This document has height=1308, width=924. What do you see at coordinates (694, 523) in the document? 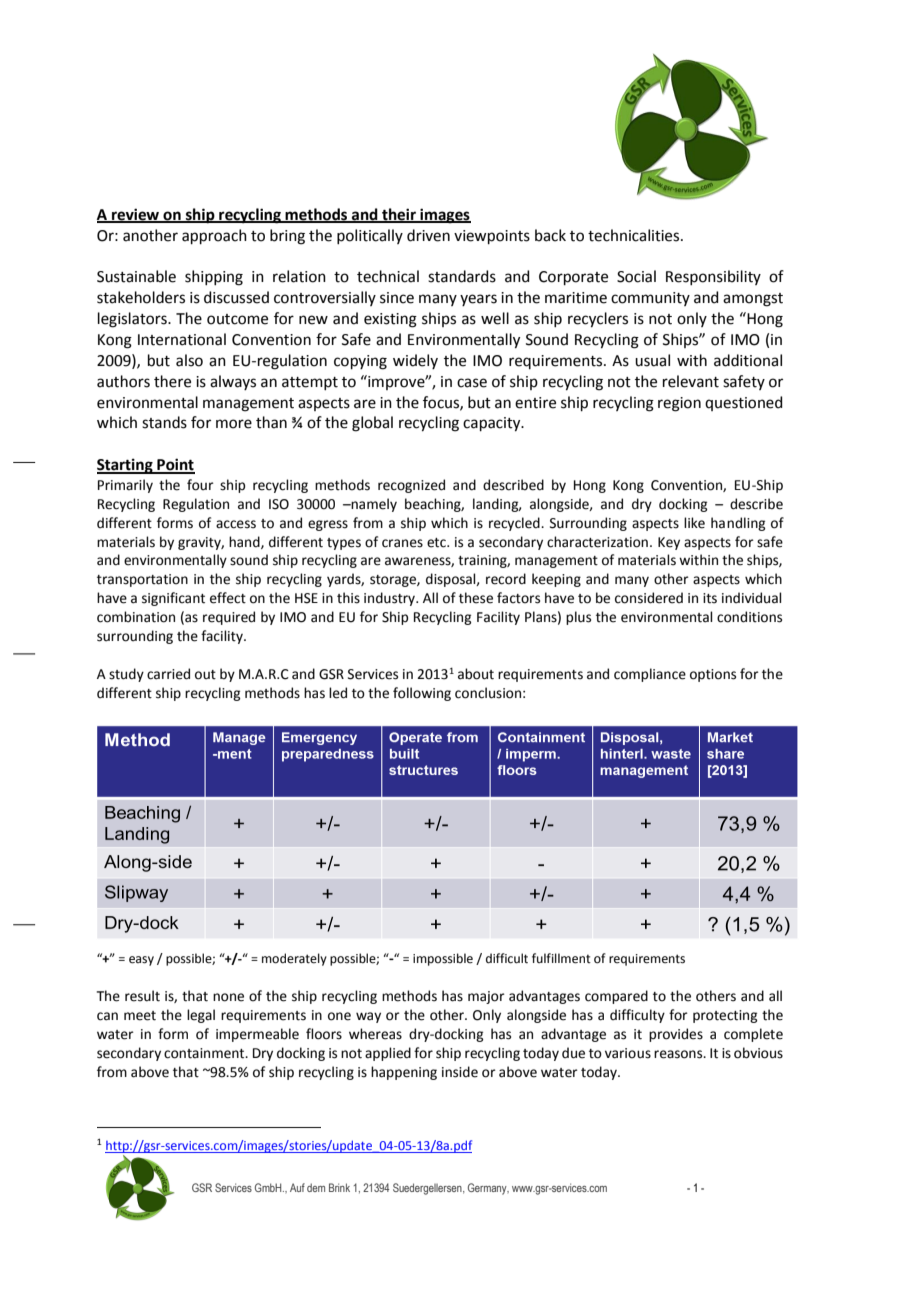
I see `like` at bounding box center [694, 523].
